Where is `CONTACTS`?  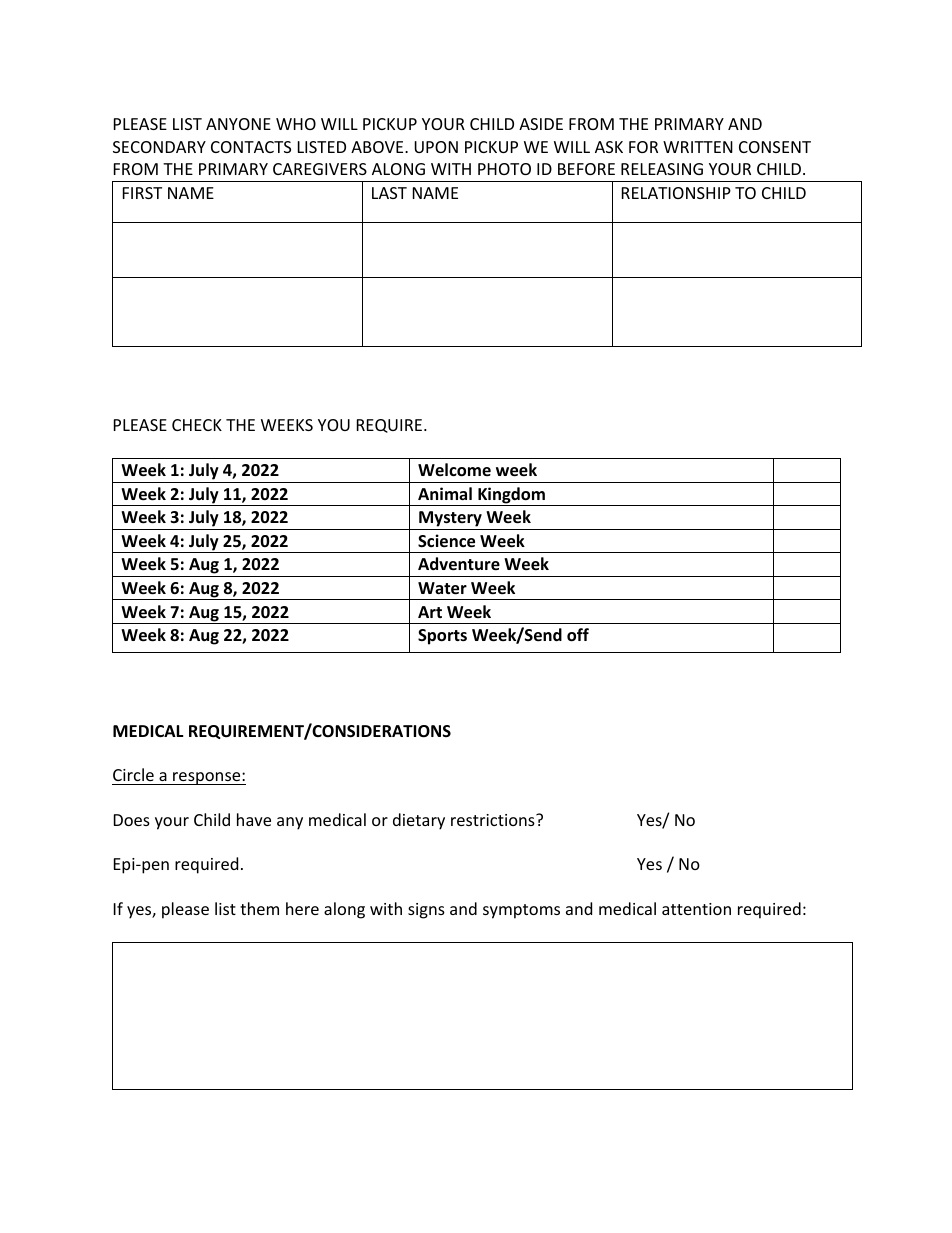
CONTACTS is located at coordinates (251, 147).
